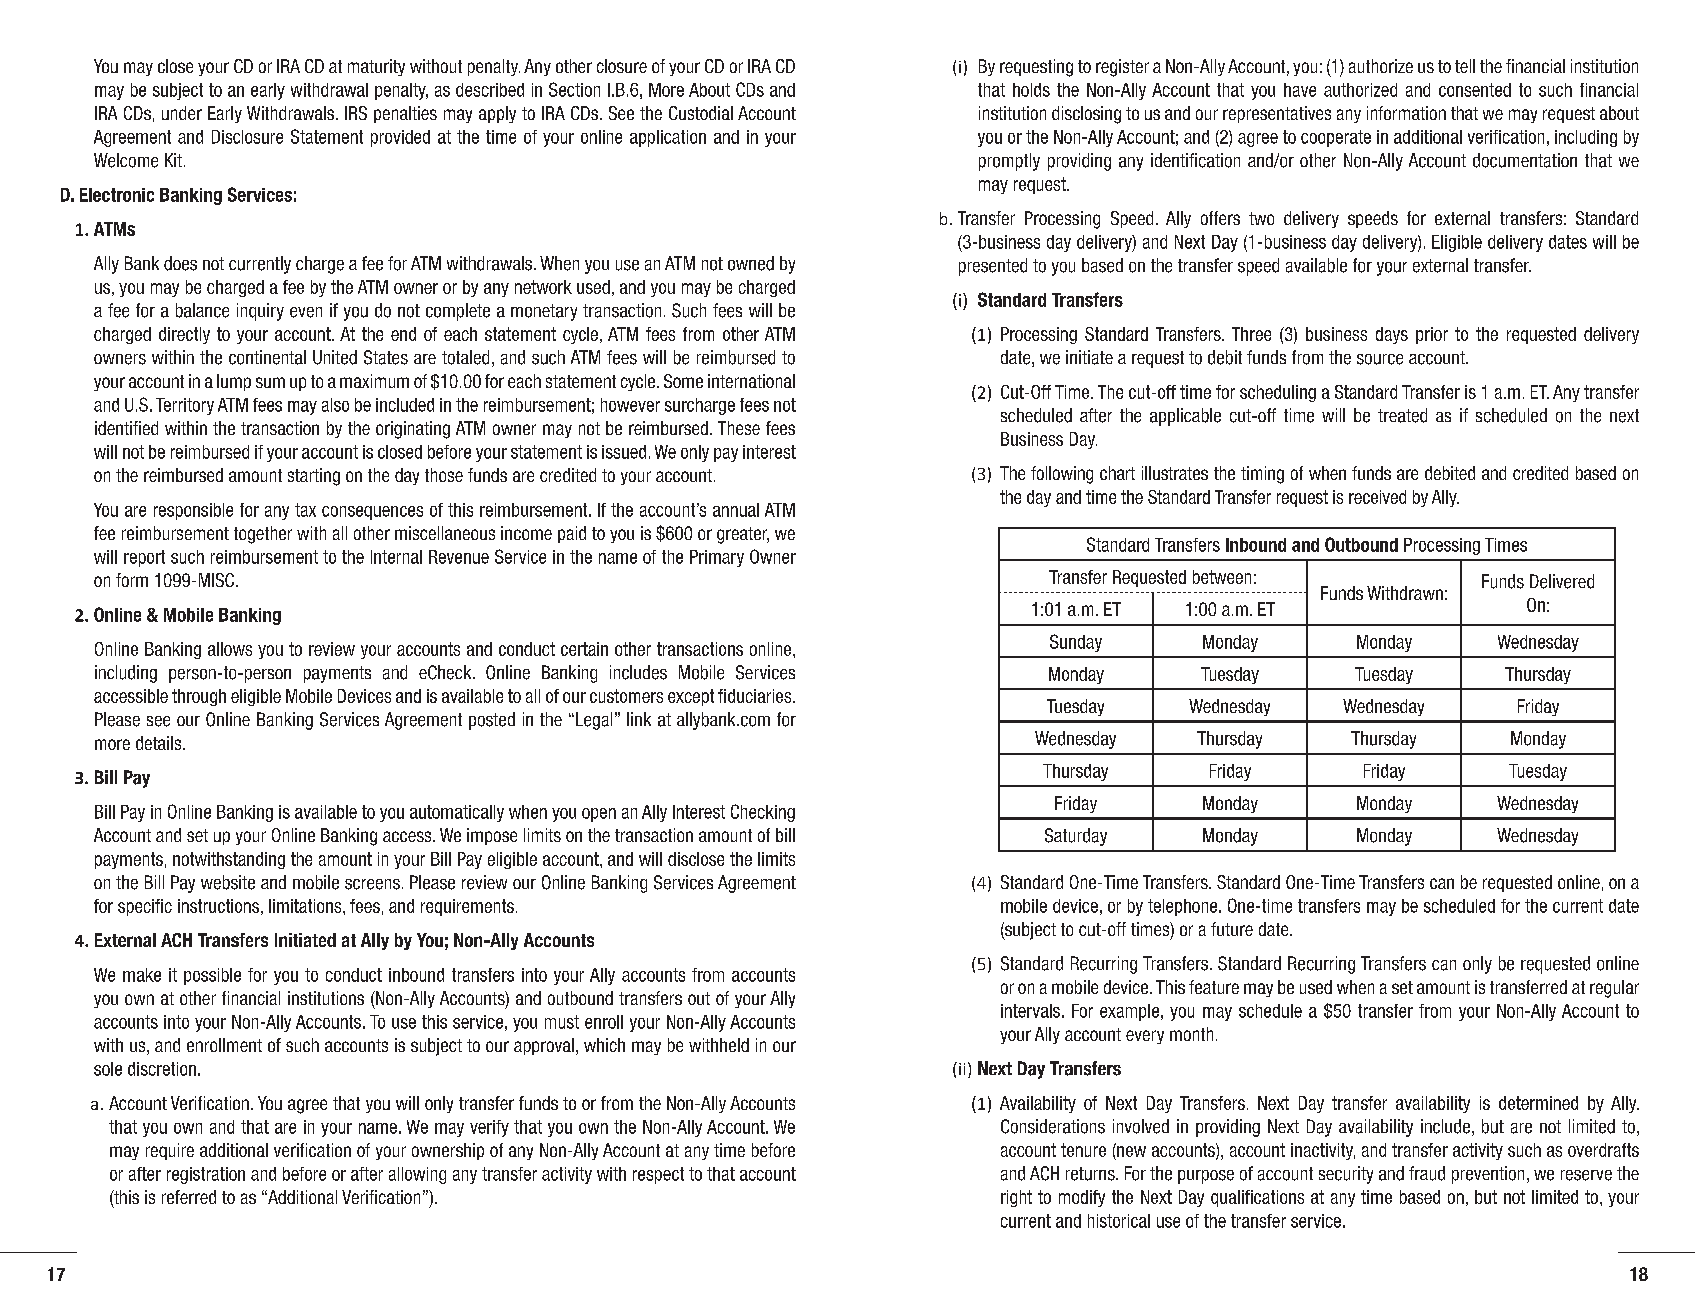 The height and width of the screenshot is (1310, 1695). What do you see at coordinates (1562, 581) in the screenshot?
I see `Delivered` at bounding box center [1562, 581].
